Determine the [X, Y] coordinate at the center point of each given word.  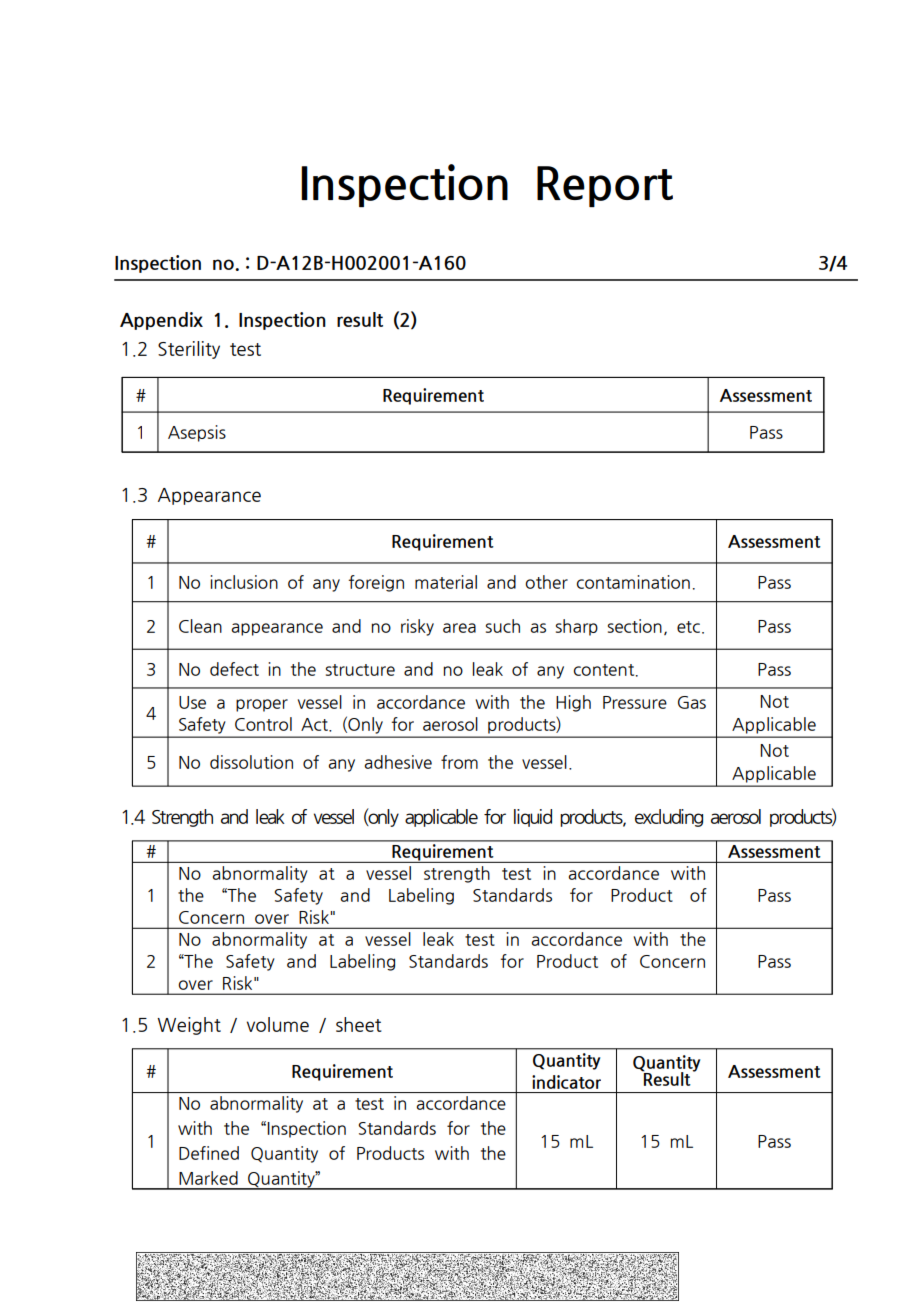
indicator [566, 1082]
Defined [209, 1153]
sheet [359, 1024]
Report [605, 186]
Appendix [161, 321]
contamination [633, 582]
